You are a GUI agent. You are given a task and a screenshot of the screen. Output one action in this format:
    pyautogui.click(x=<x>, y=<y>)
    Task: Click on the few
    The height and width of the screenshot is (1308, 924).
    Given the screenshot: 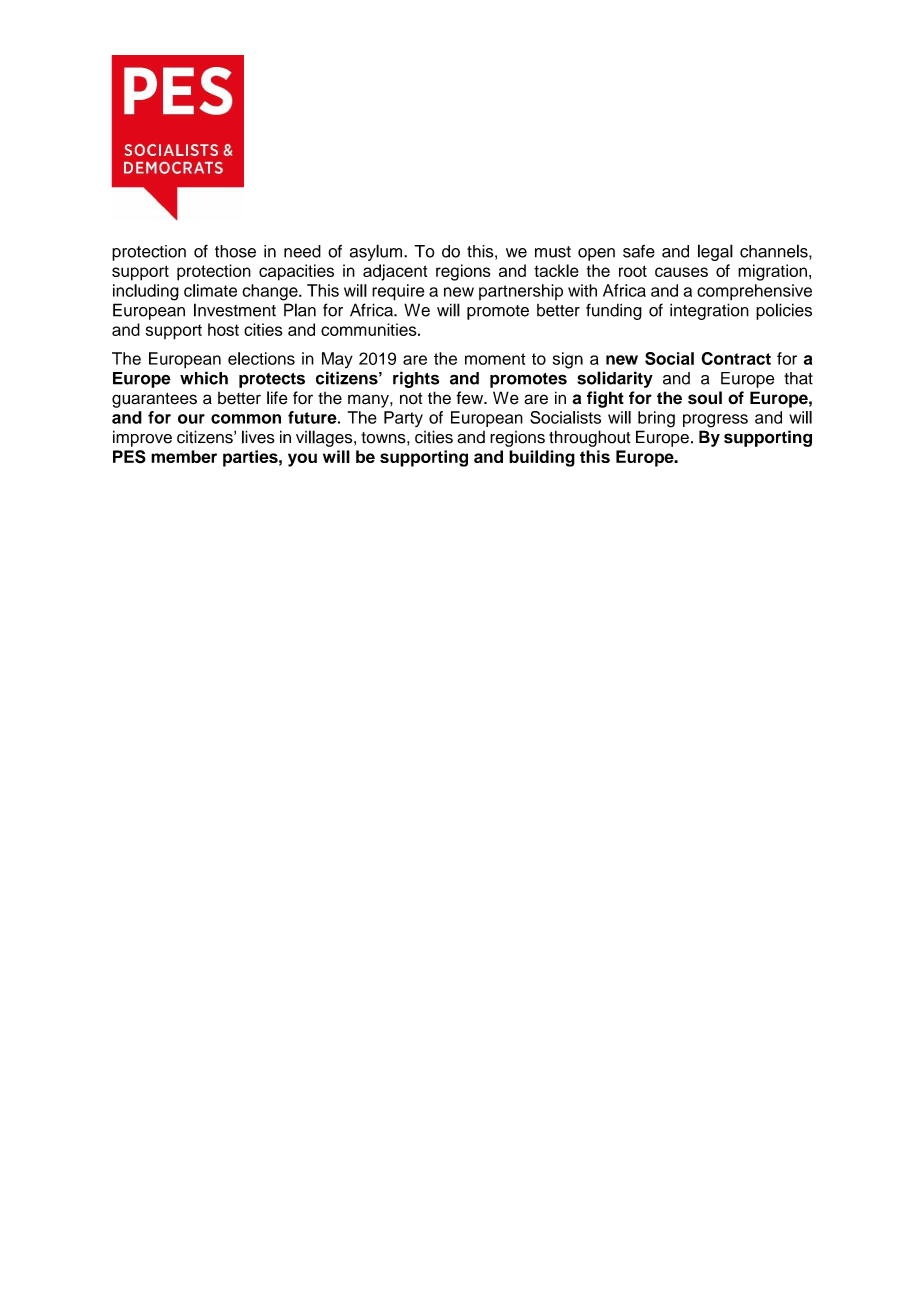 What is the action you would take?
    pyautogui.click(x=471, y=398)
